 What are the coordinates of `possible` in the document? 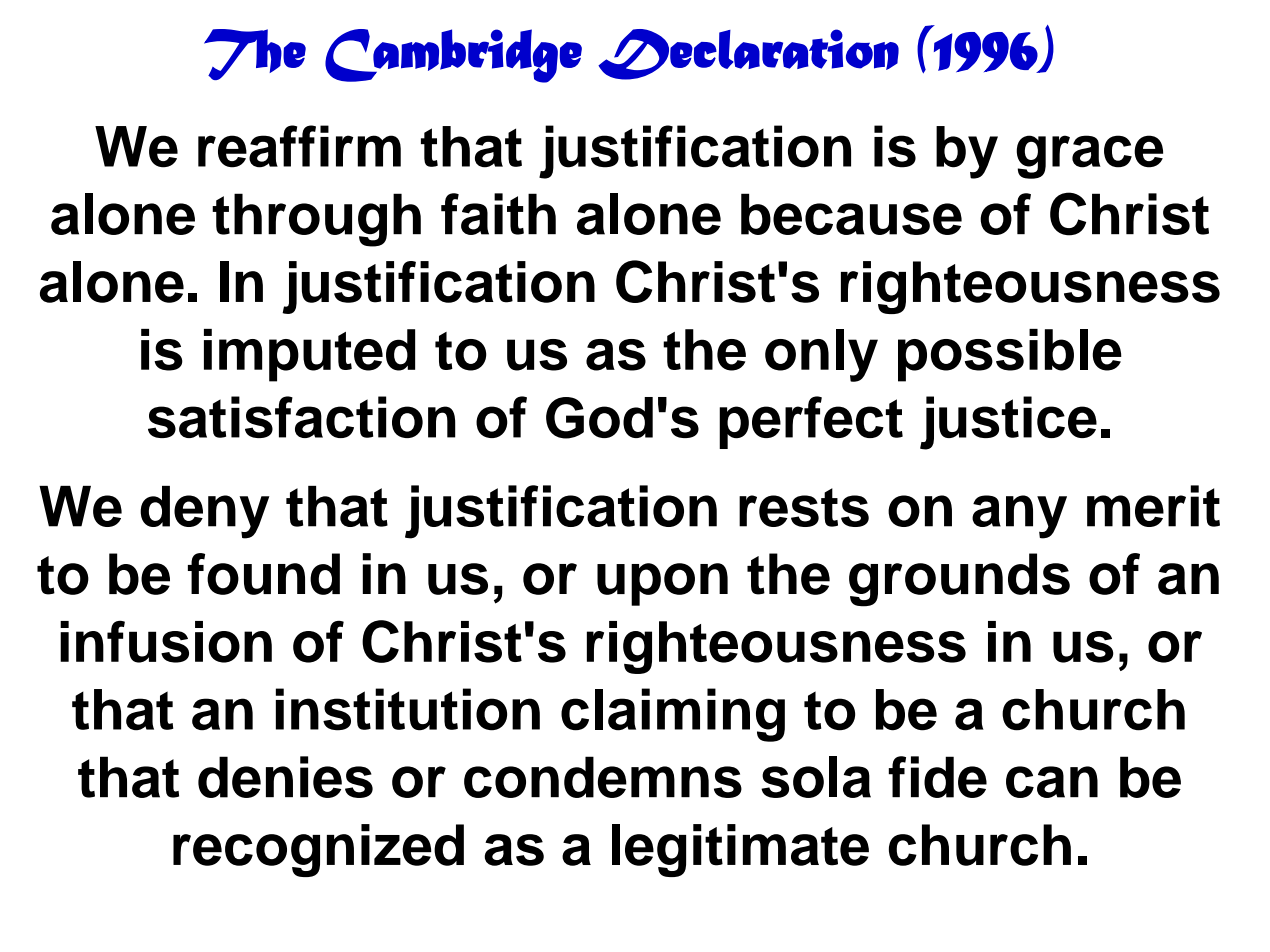 It's located at (1010, 355).
